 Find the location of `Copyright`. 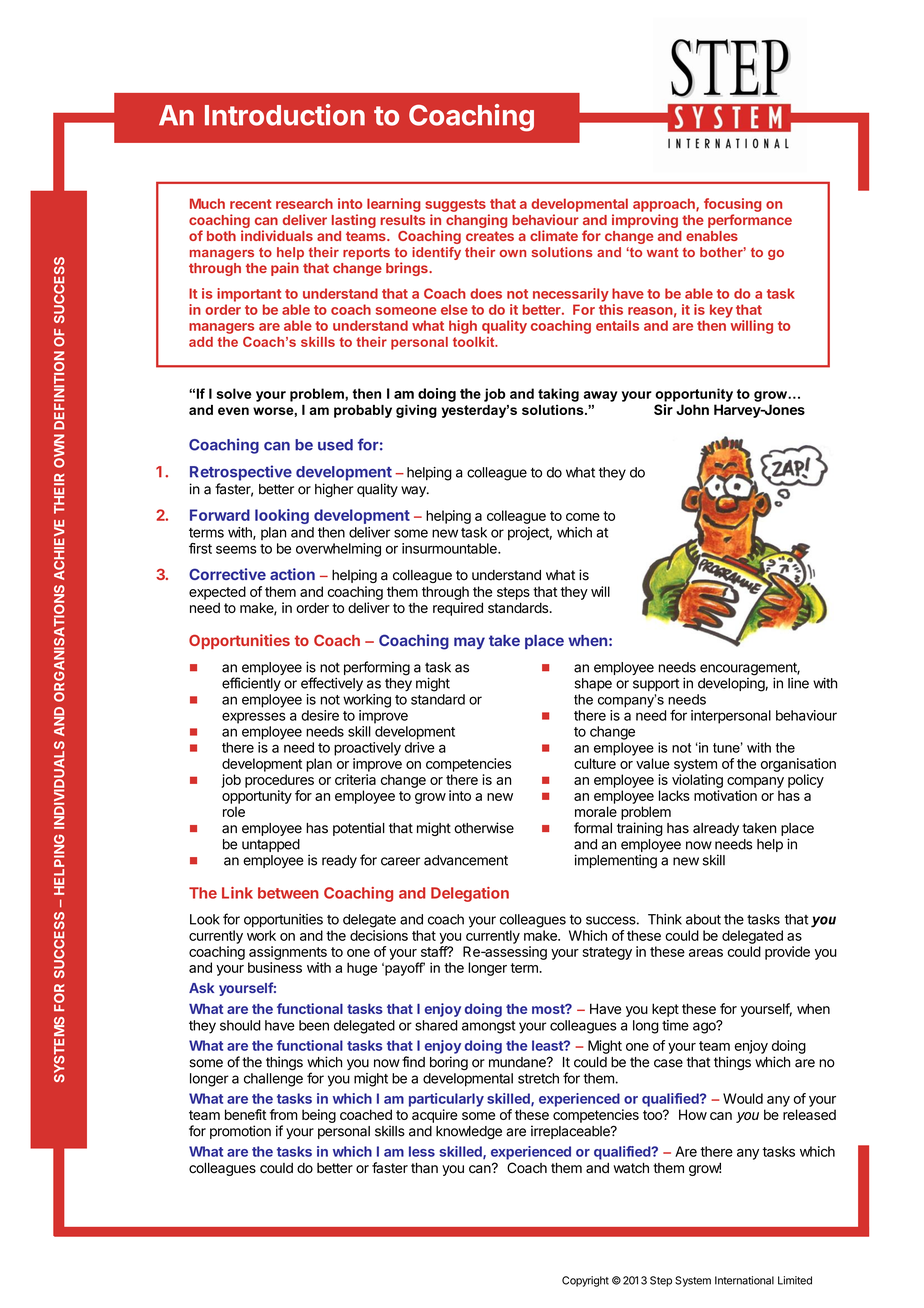

Copyright is located at coordinates (585, 1281).
